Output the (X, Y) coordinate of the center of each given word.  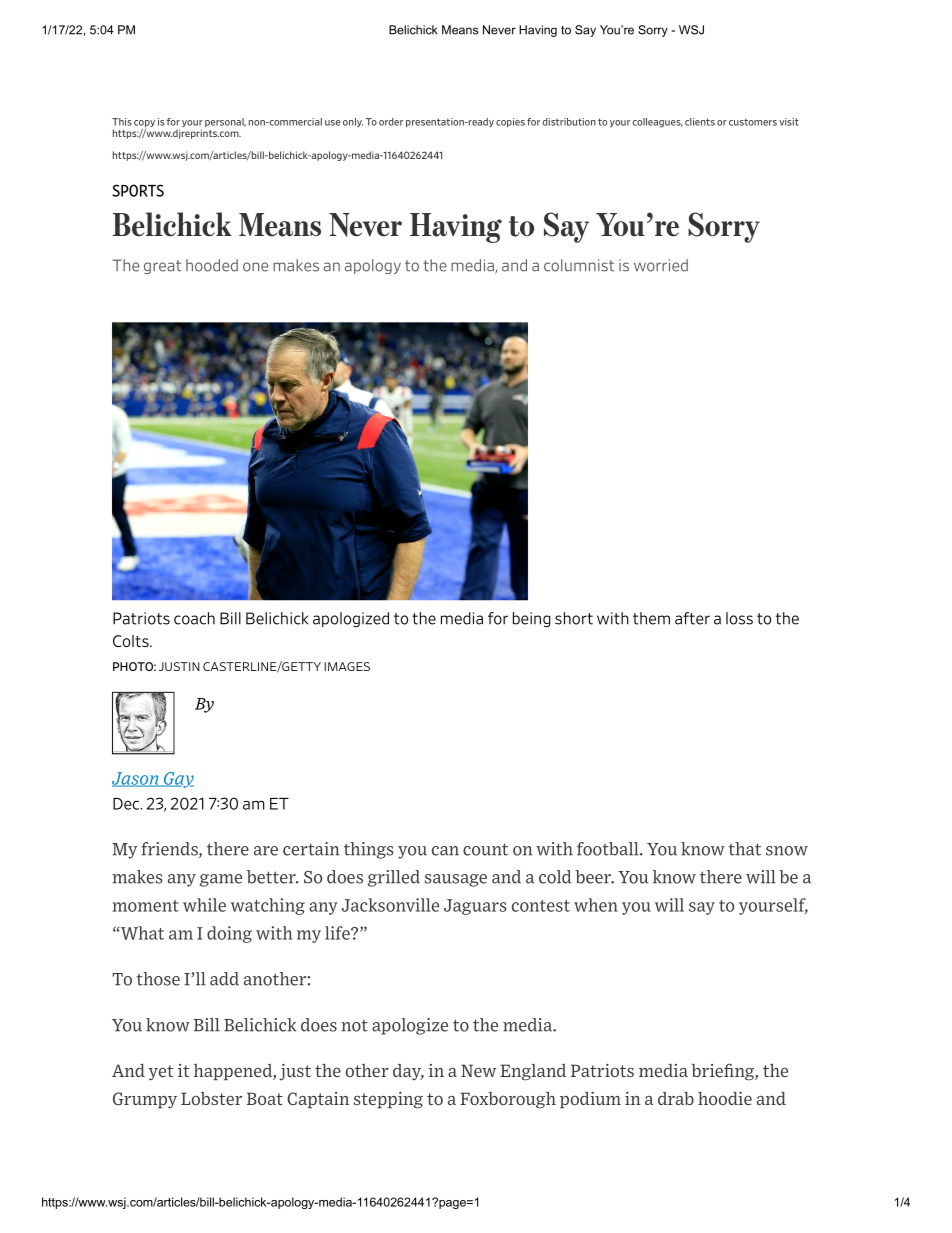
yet (161, 1073)
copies (510, 123)
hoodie (725, 1099)
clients (700, 122)
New (478, 1071)
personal (225, 122)
